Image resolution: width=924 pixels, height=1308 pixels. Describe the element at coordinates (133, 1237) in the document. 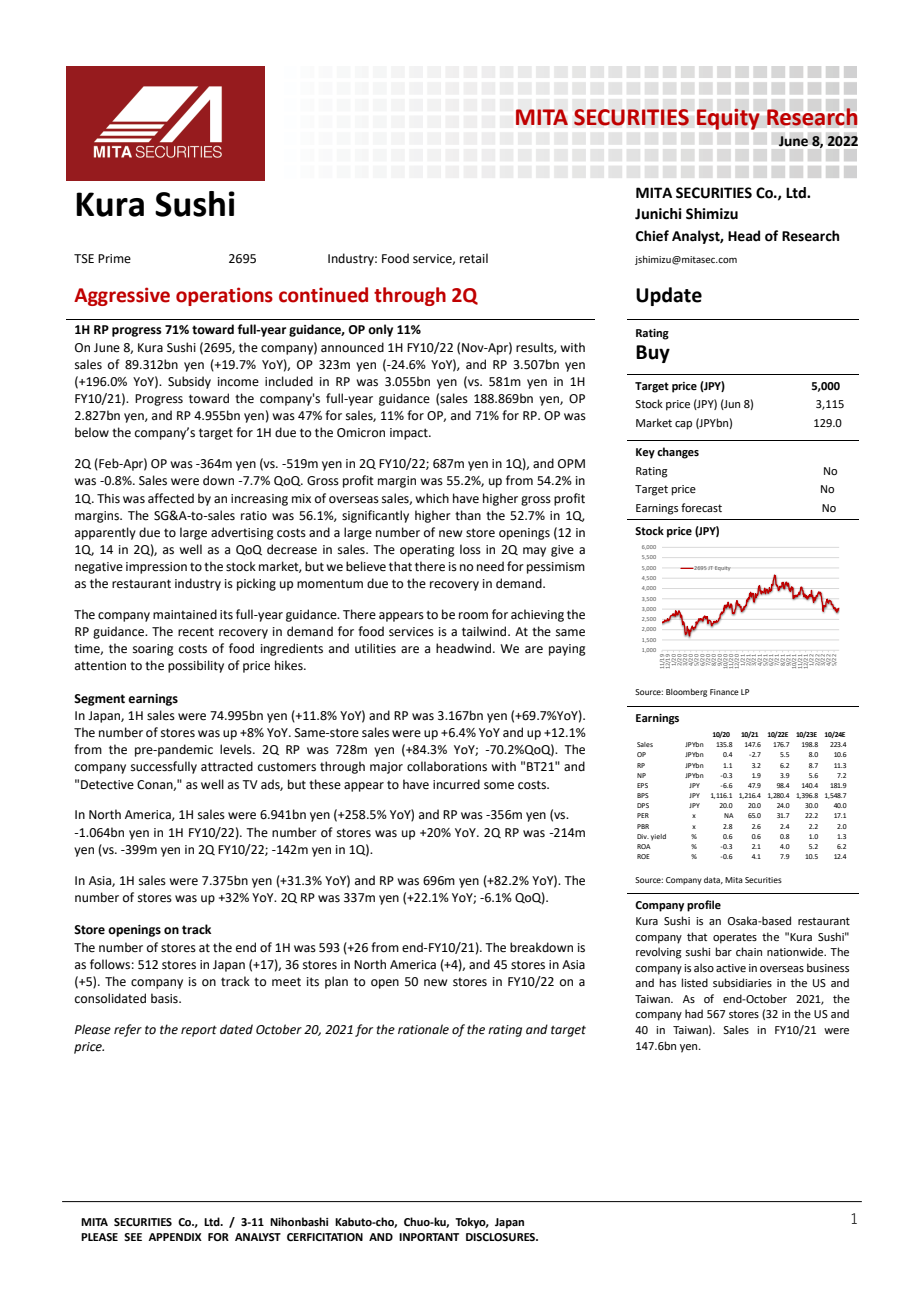

I see `SEE` at that location.
